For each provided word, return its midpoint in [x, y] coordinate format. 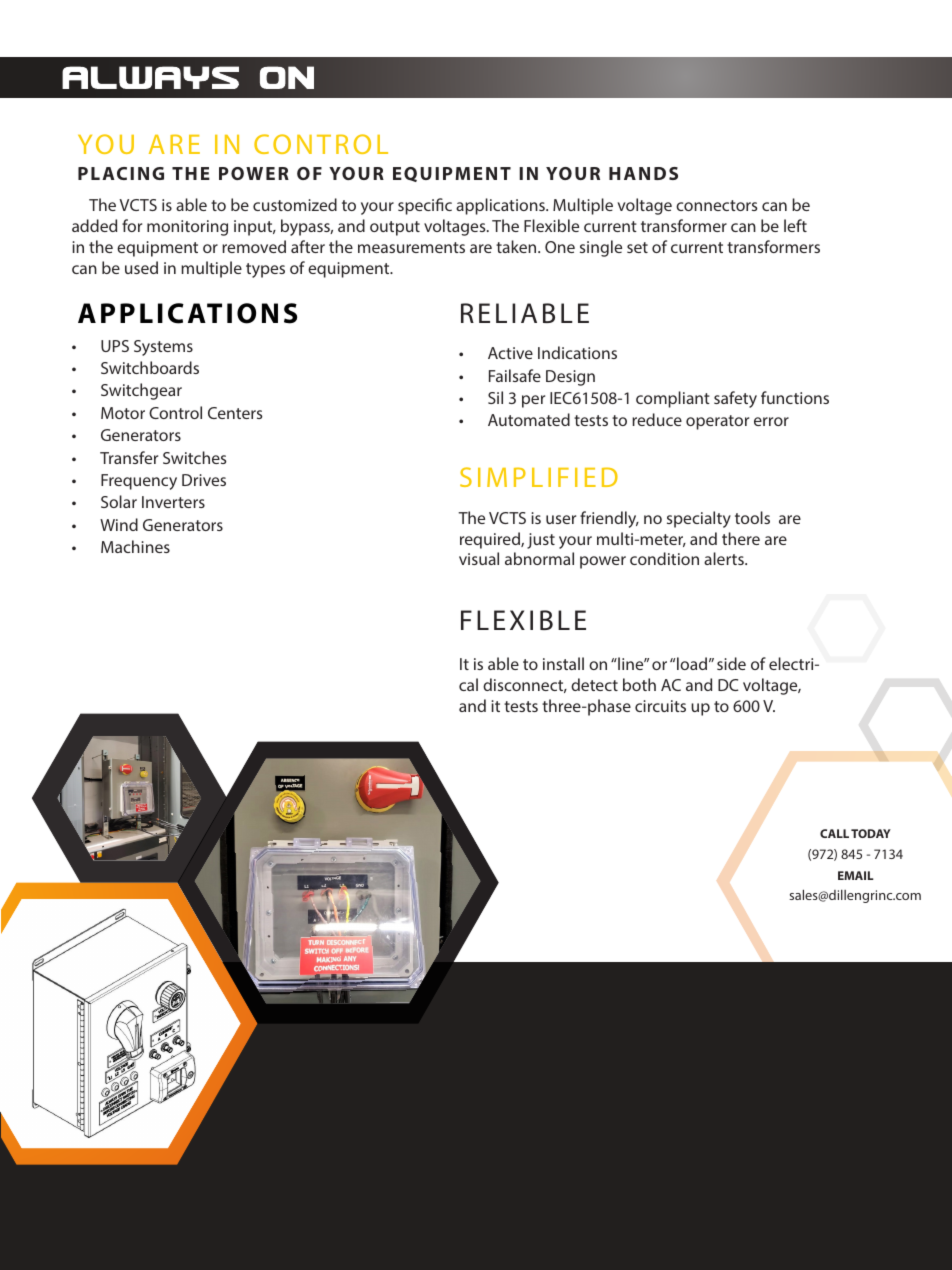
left [795, 225]
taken [517, 246]
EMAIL [856, 875]
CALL [834, 833]
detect [594, 684]
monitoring [187, 228]
